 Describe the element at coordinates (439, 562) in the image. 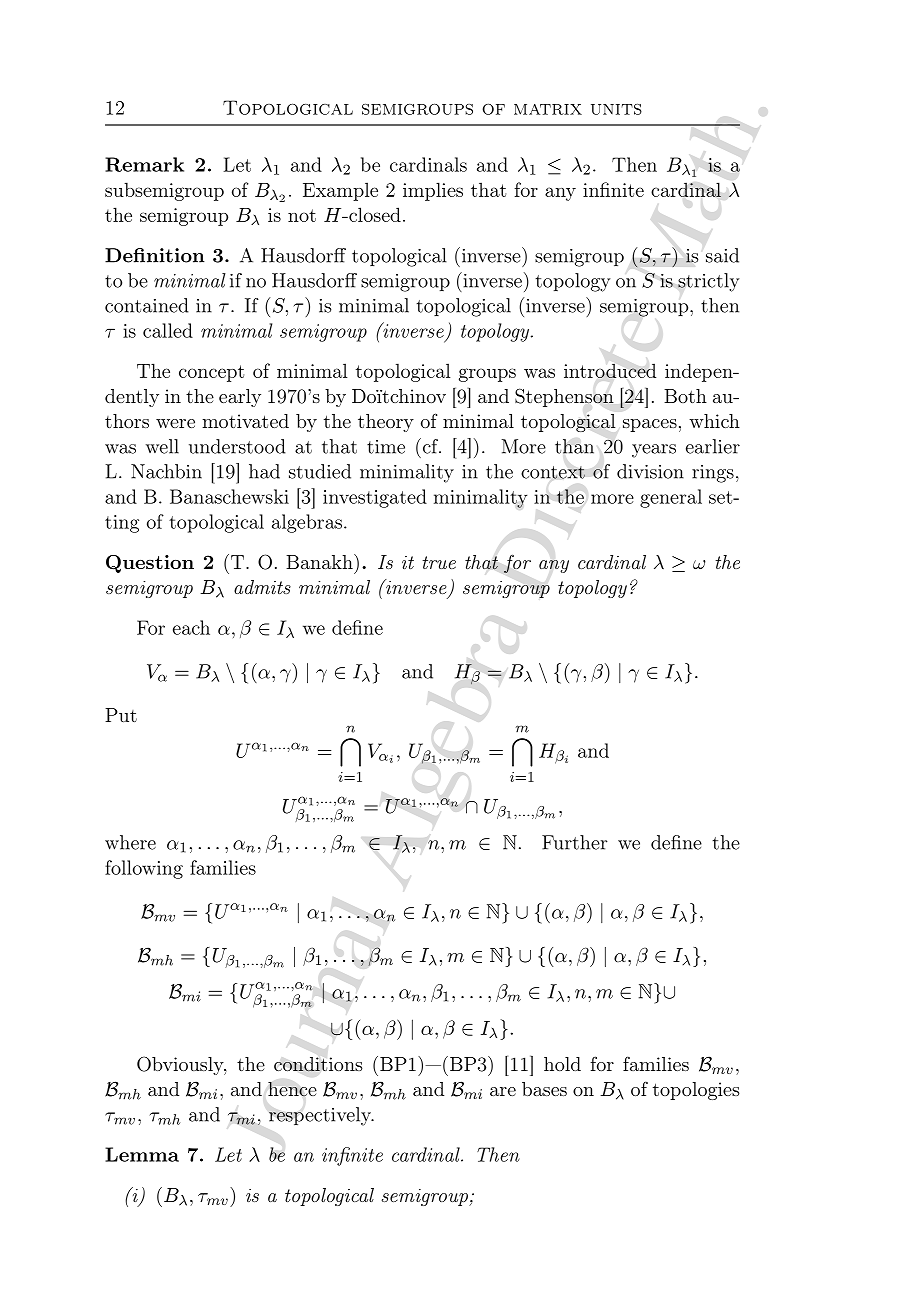

I see `true` at that location.
